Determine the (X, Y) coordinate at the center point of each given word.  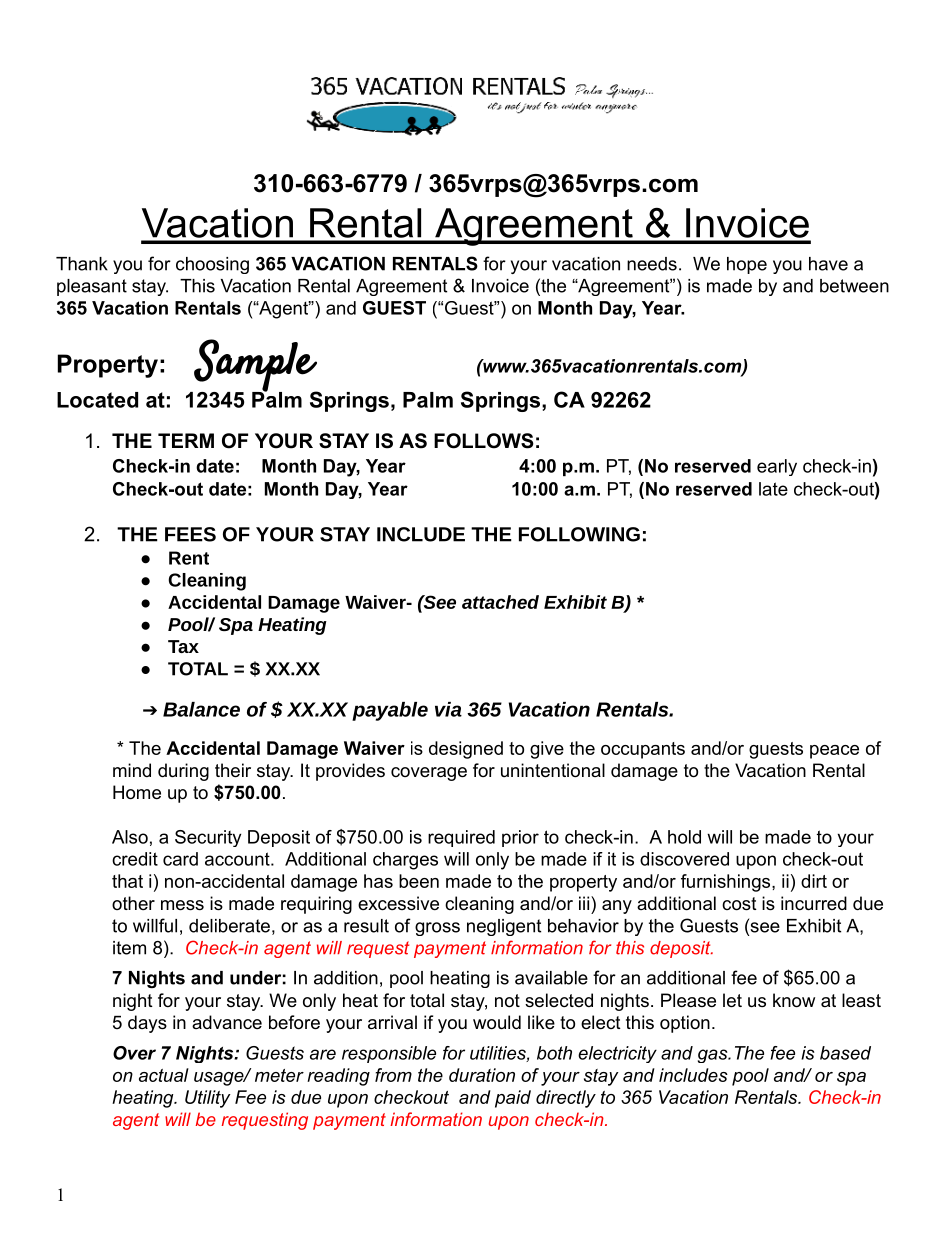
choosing (212, 265)
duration (482, 1075)
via (448, 709)
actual (164, 1075)
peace (834, 752)
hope (747, 265)
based (845, 1053)
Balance (201, 709)
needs (652, 264)
